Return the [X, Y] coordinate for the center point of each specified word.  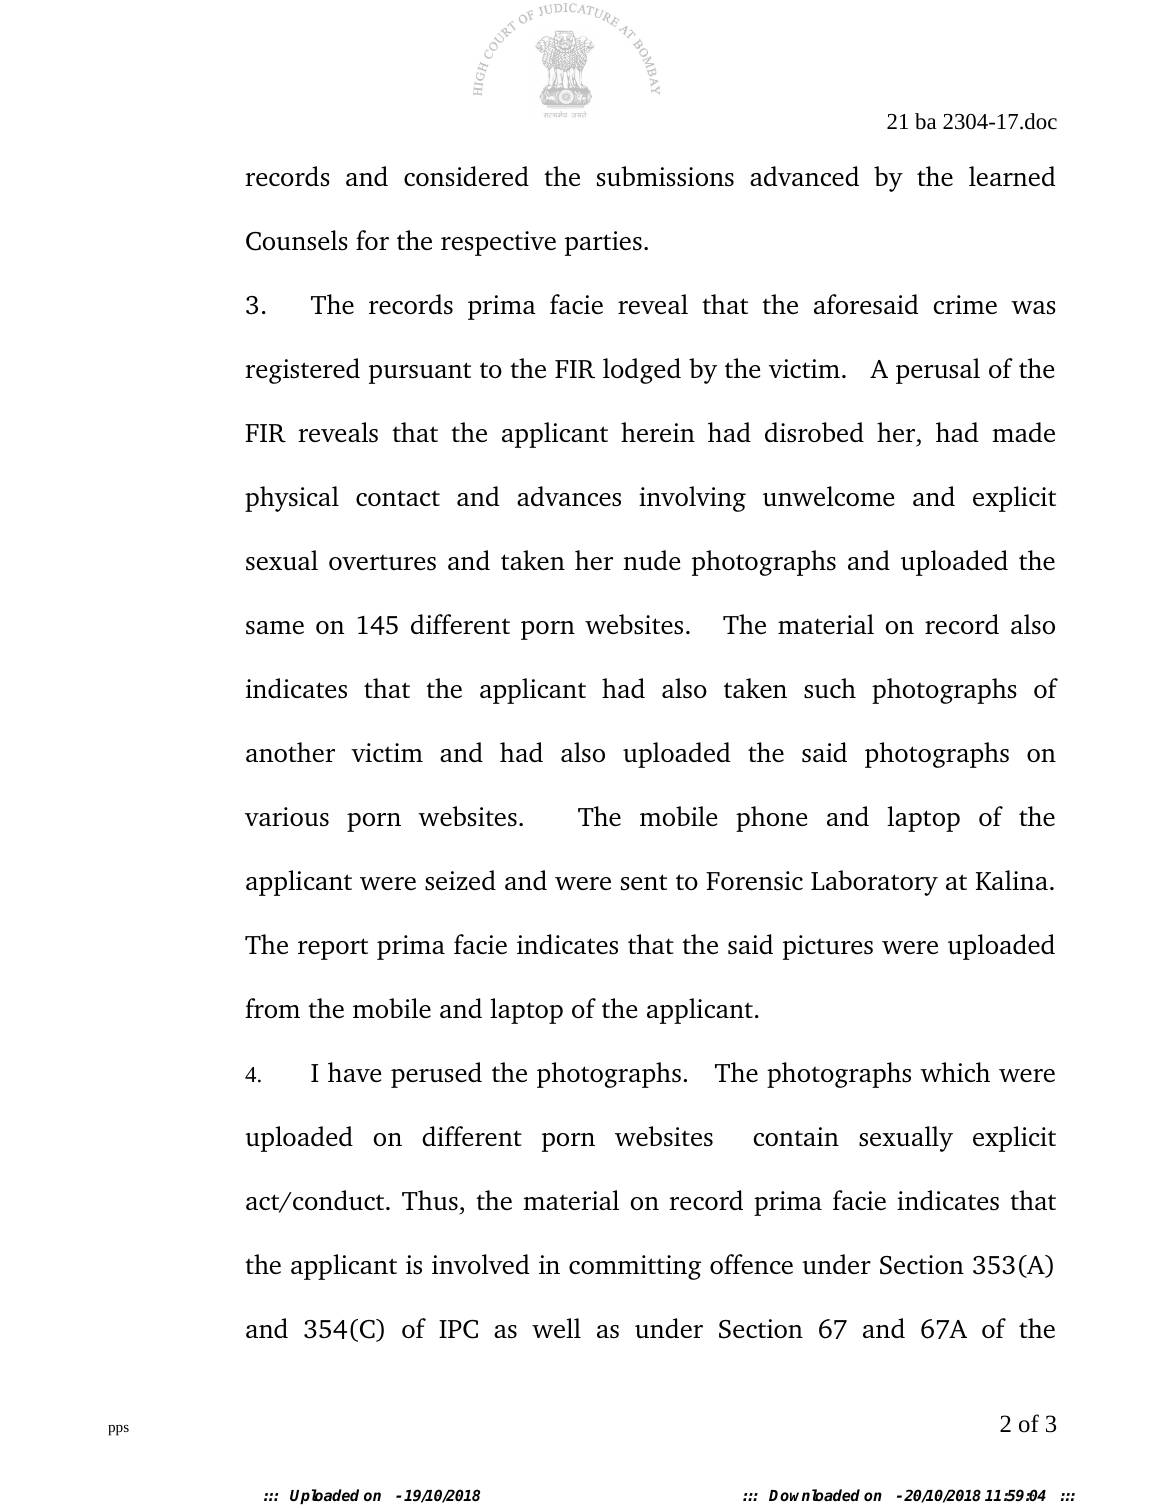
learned [1012, 176]
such [830, 688]
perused [436, 1075]
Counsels [297, 240]
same [275, 628]
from [272, 1008]
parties [603, 243]
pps [118, 1430]
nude [651, 560]
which [955, 1072]
